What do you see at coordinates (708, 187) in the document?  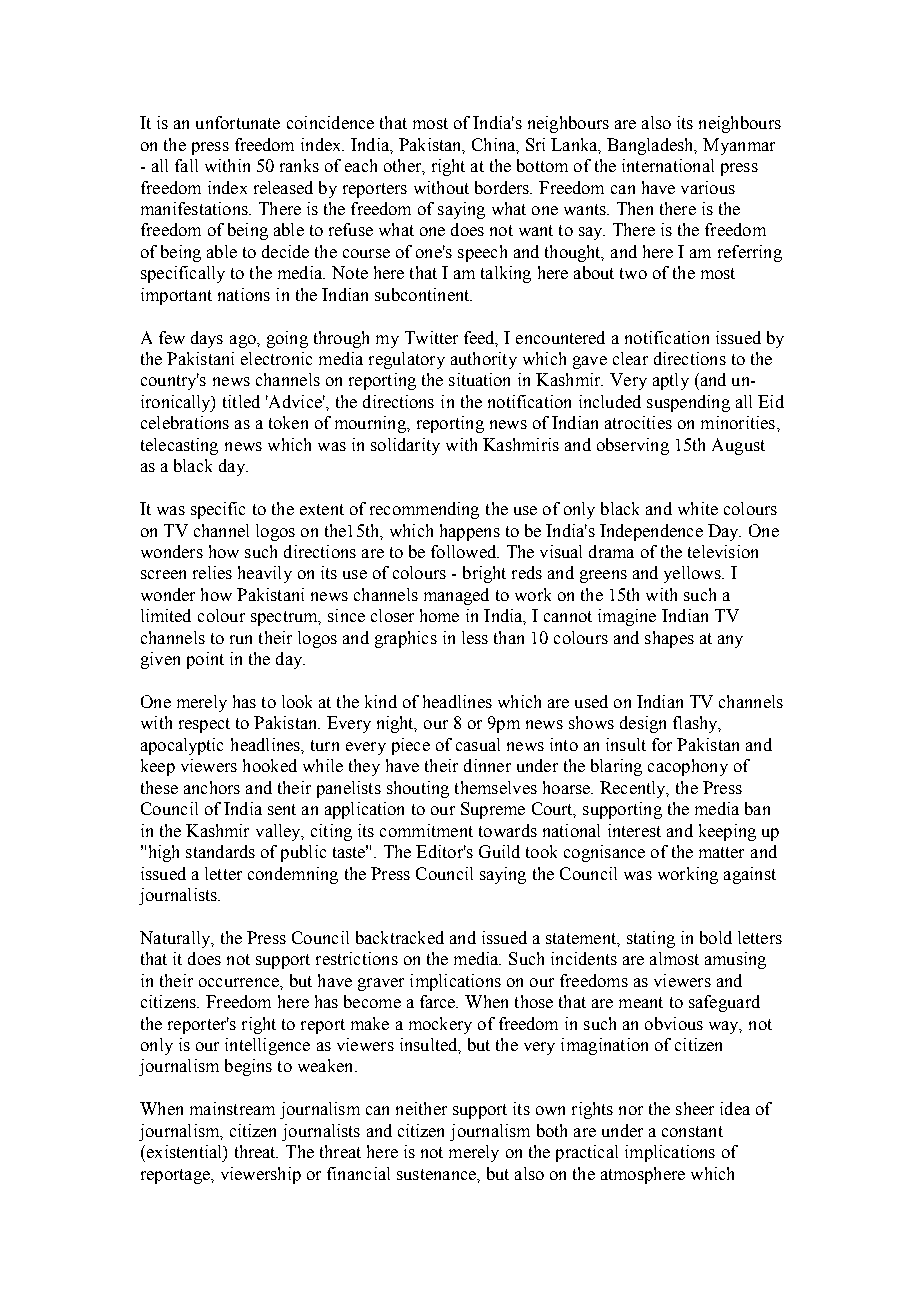 I see `various` at bounding box center [708, 187].
